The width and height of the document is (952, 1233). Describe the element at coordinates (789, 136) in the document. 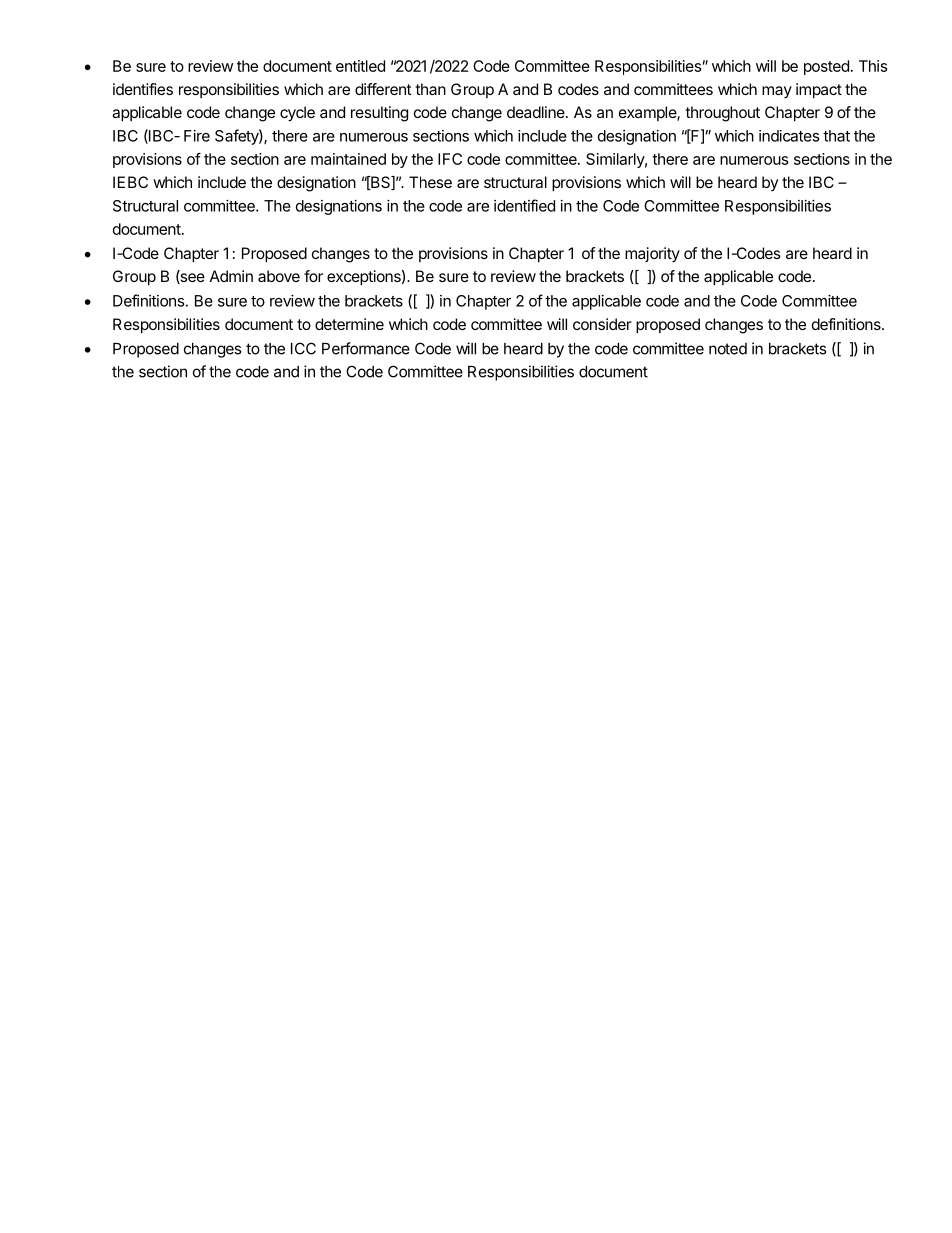

I see `indicates` at that location.
